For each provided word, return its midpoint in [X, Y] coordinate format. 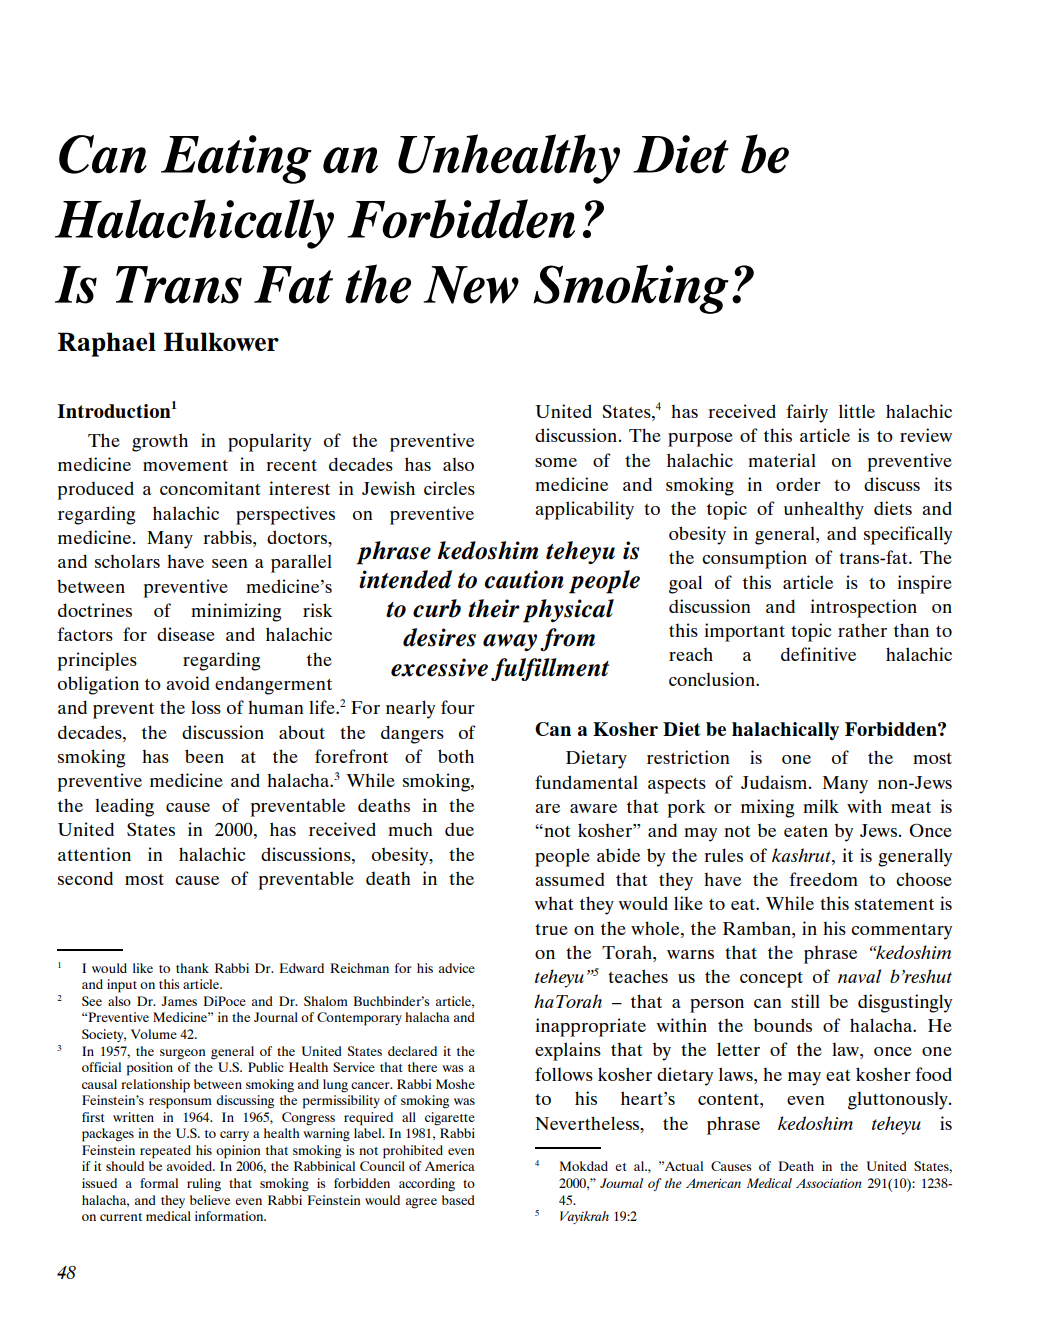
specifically [908, 535]
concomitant [210, 488]
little [857, 411]
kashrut [802, 855]
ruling [204, 1185]
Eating [236, 159]
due [459, 829]
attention [94, 854]
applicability [584, 510]
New [471, 285]
